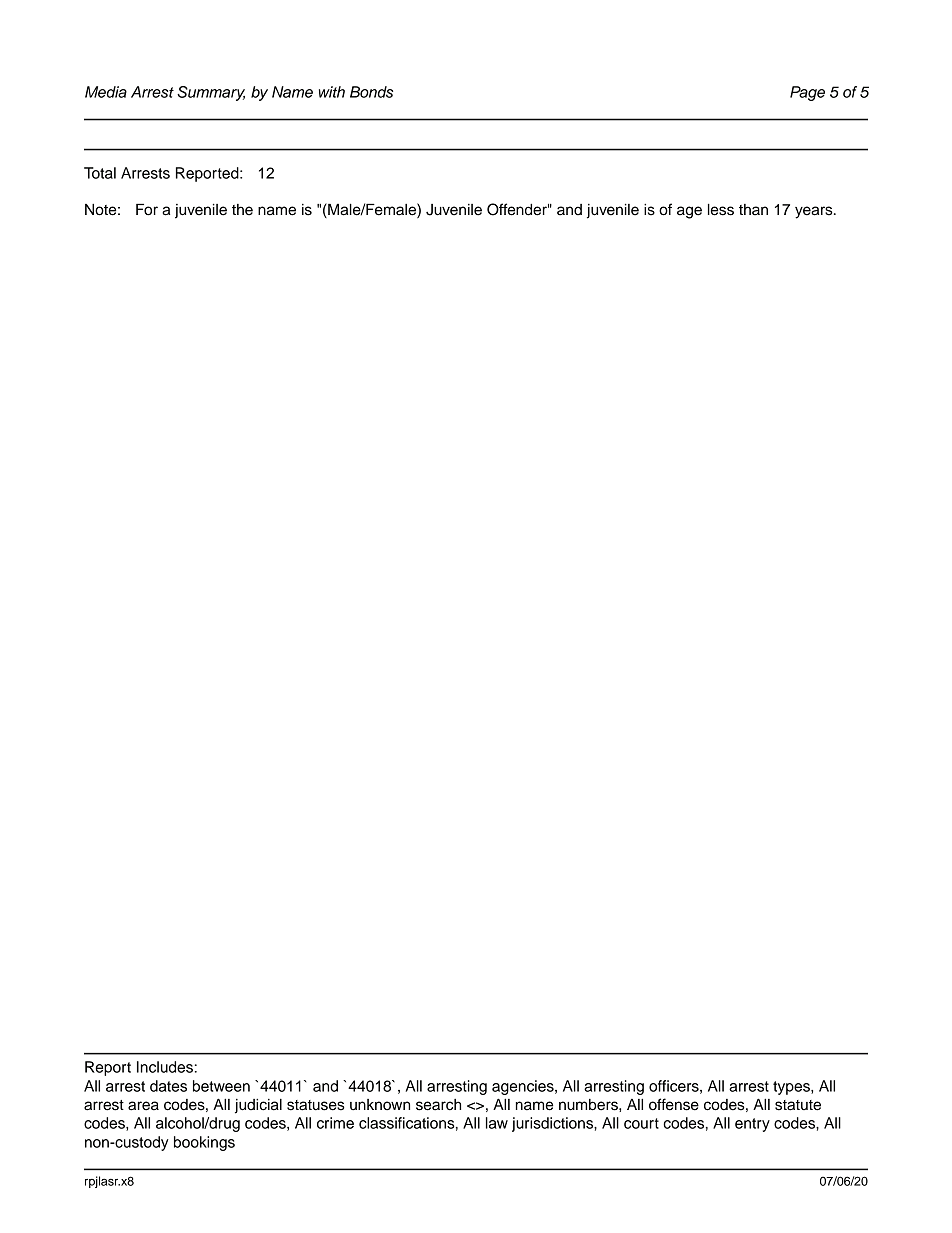 The height and width of the page is (1233, 952). I want to click on than, so click(753, 210).
